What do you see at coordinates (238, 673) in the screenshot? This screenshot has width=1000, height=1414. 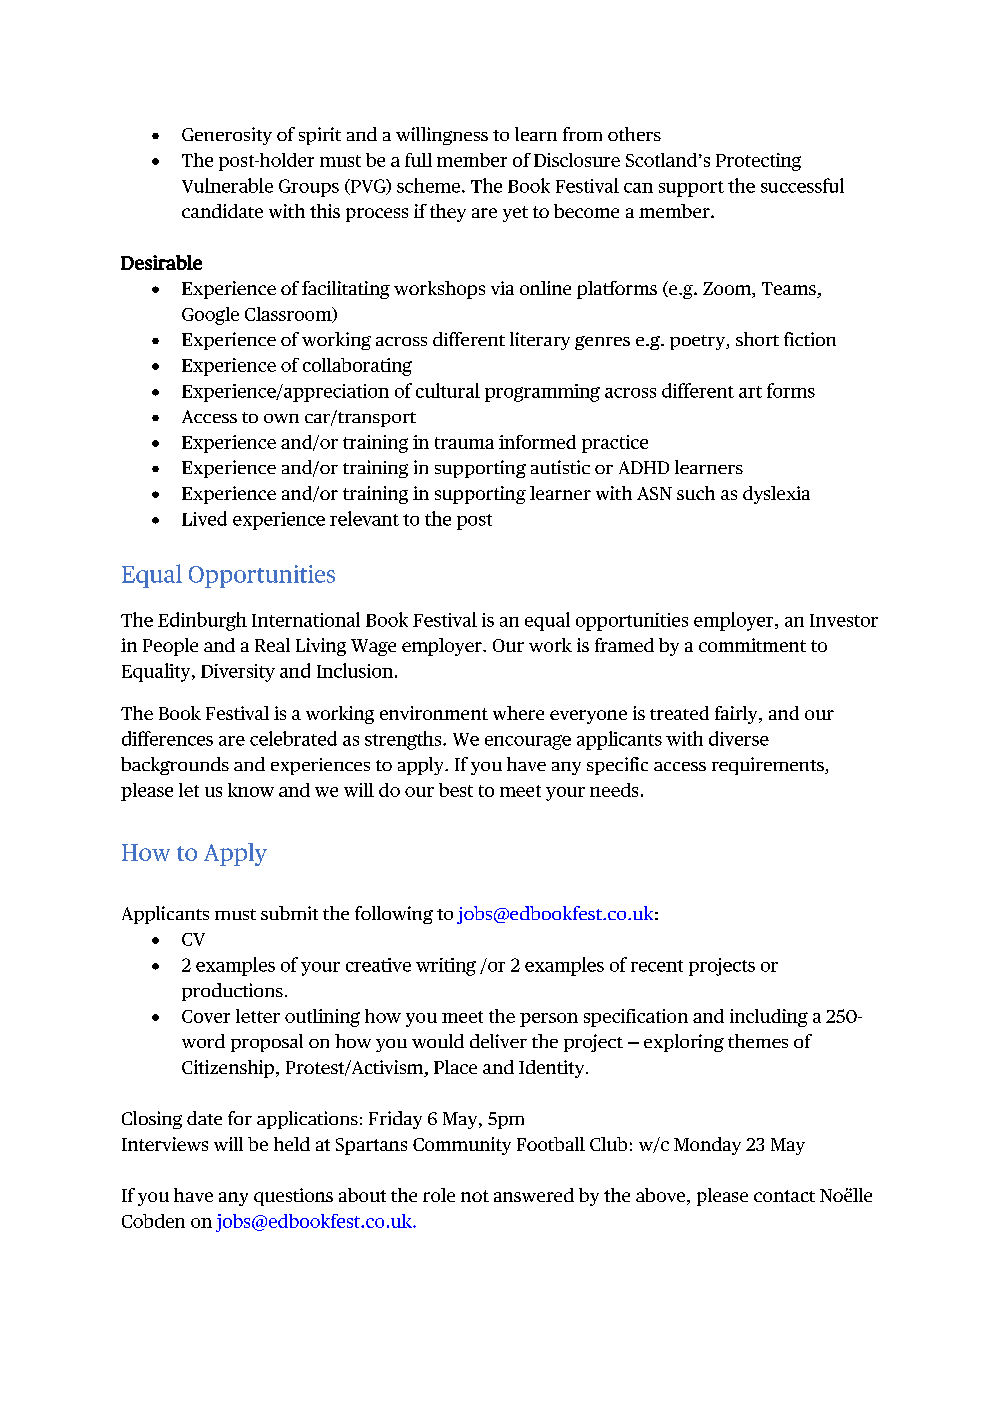 I see `Diversity` at bounding box center [238, 673].
